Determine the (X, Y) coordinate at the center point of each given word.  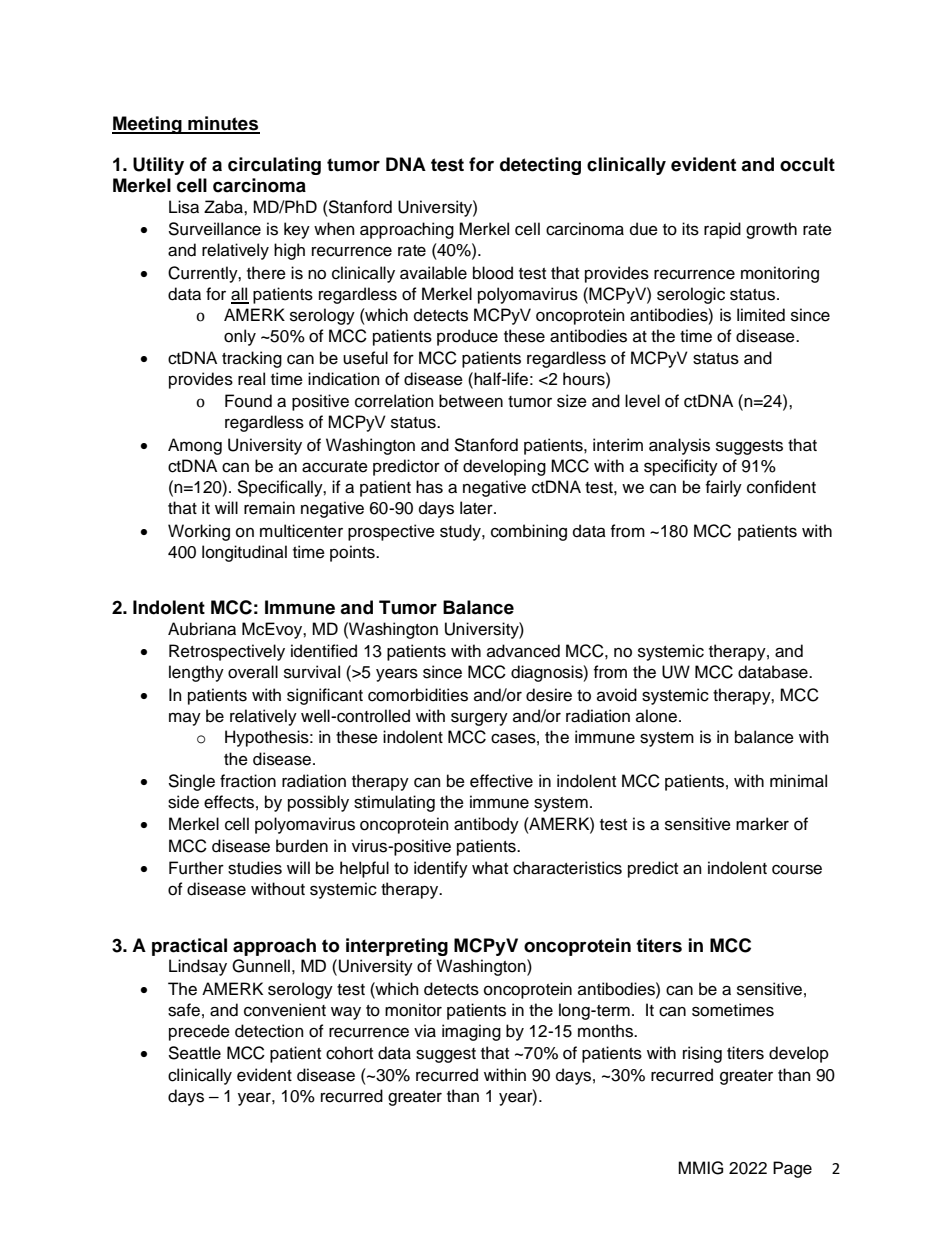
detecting (540, 166)
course (797, 869)
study (461, 532)
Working (199, 532)
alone (656, 716)
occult (807, 164)
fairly (724, 488)
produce (467, 337)
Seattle (194, 1053)
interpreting (397, 947)
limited (761, 315)
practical (189, 947)
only (240, 337)
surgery (479, 719)
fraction (248, 781)
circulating (274, 166)
